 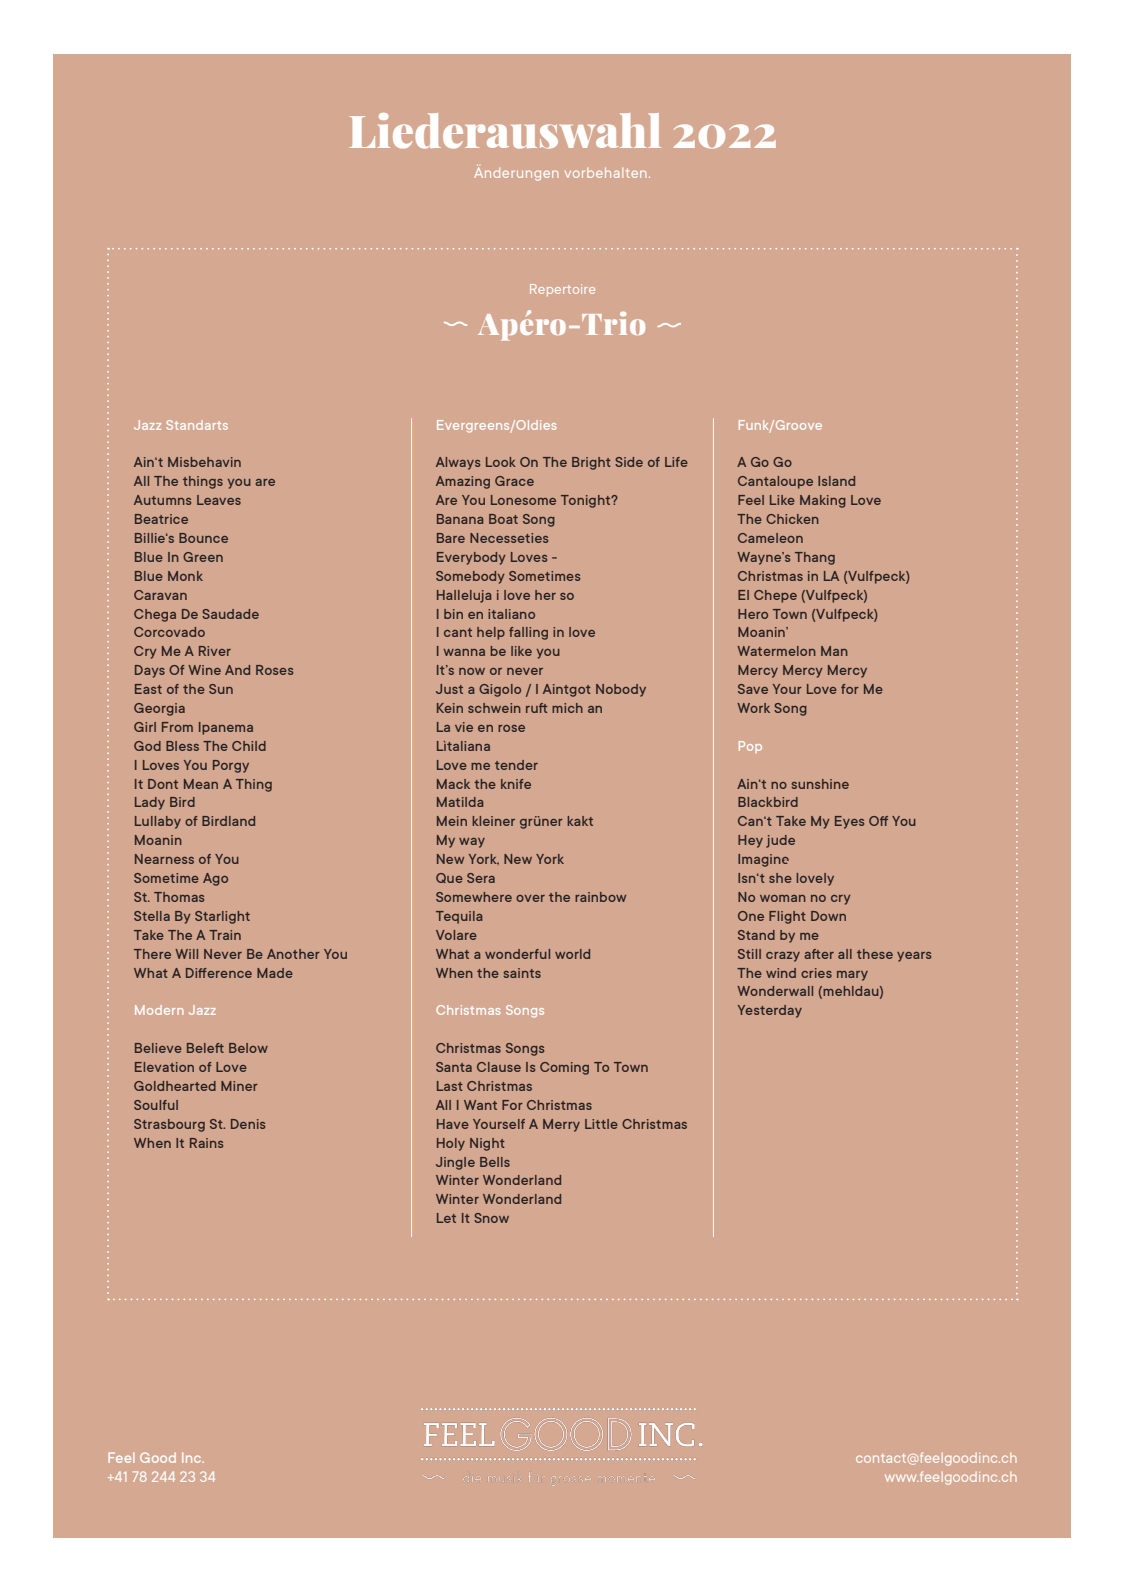 What do you see at coordinates (523, 500) in the page?
I see `Lonesome` at bounding box center [523, 500].
